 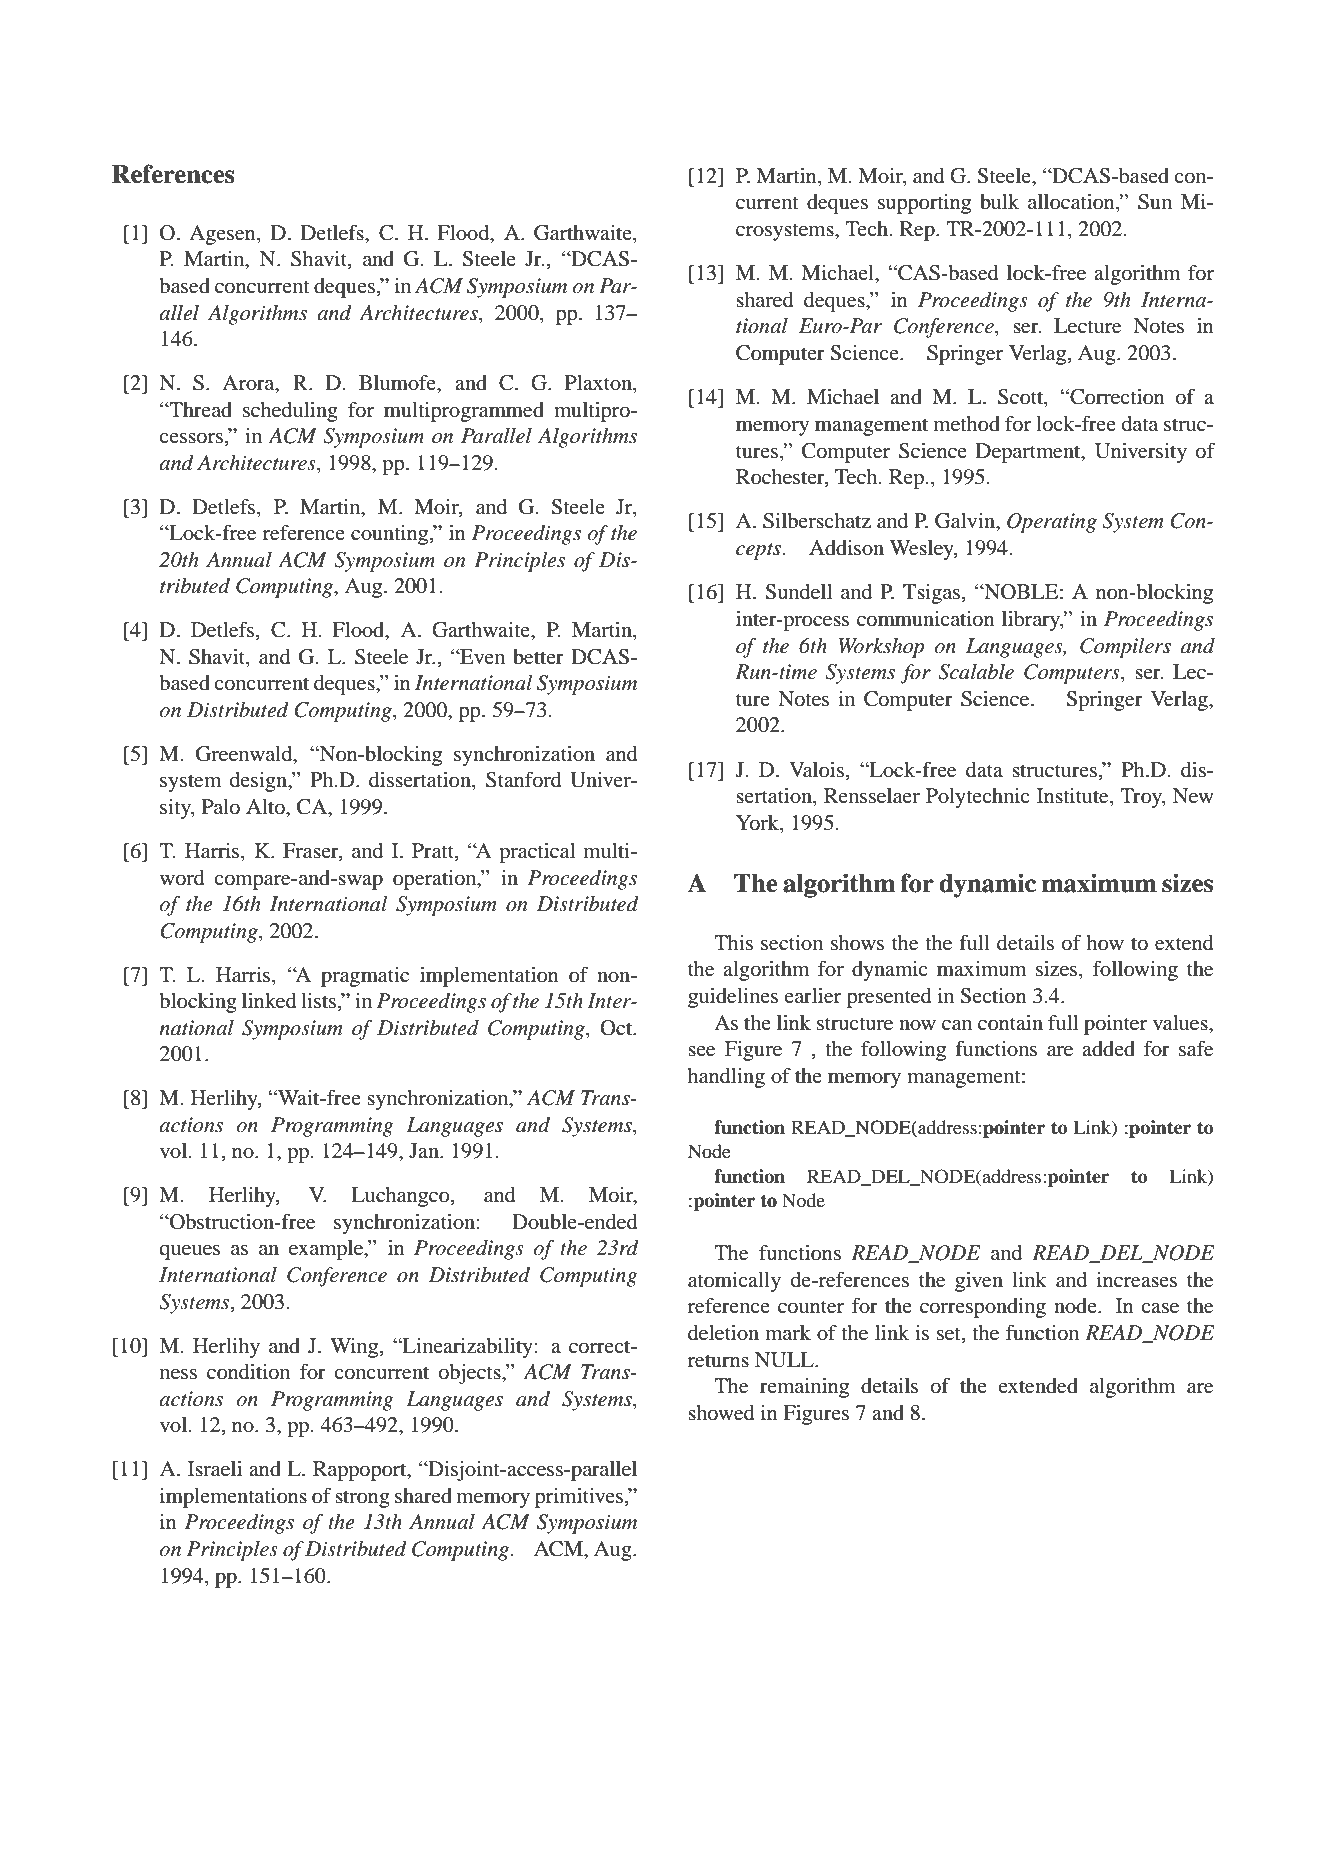 I want to click on case, so click(x=1160, y=1308).
